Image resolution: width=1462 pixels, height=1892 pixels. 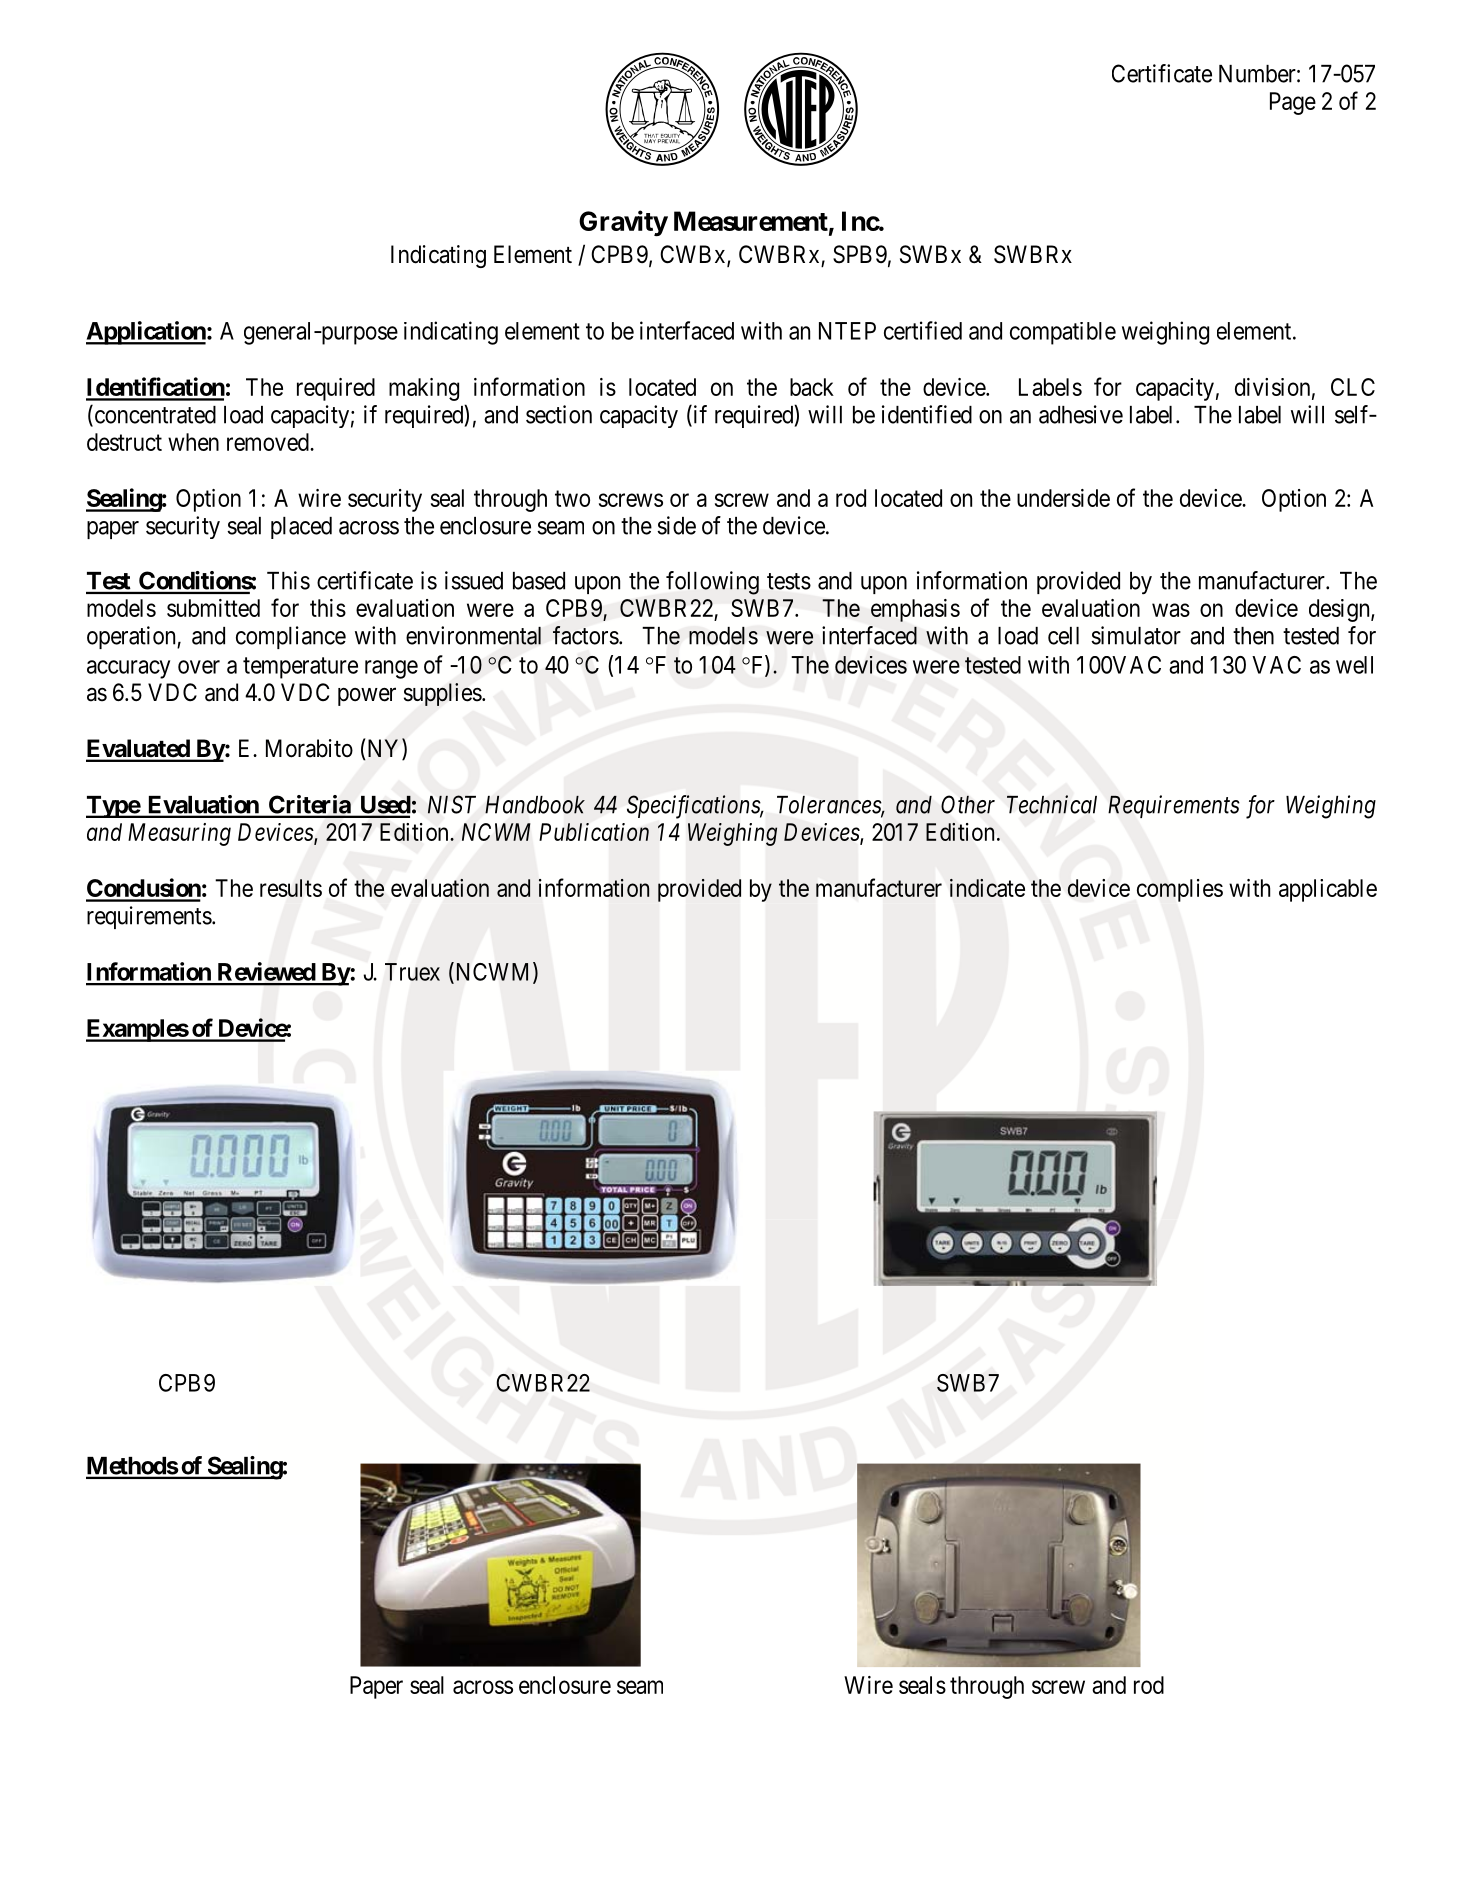 What do you see at coordinates (594, 832) in the screenshot?
I see `Publication` at bounding box center [594, 832].
